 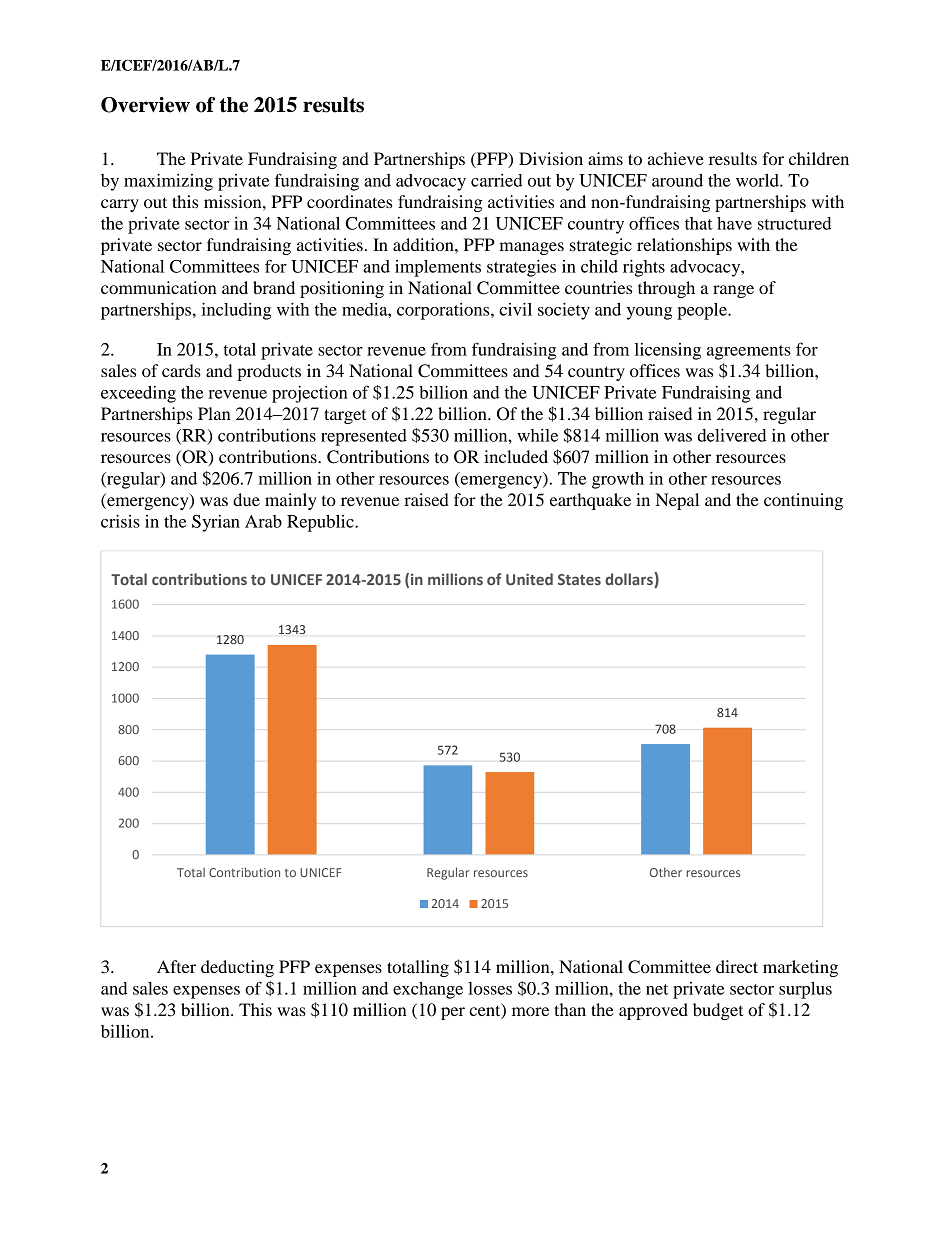 I want to click on carried, so click(x=497, y=180).
